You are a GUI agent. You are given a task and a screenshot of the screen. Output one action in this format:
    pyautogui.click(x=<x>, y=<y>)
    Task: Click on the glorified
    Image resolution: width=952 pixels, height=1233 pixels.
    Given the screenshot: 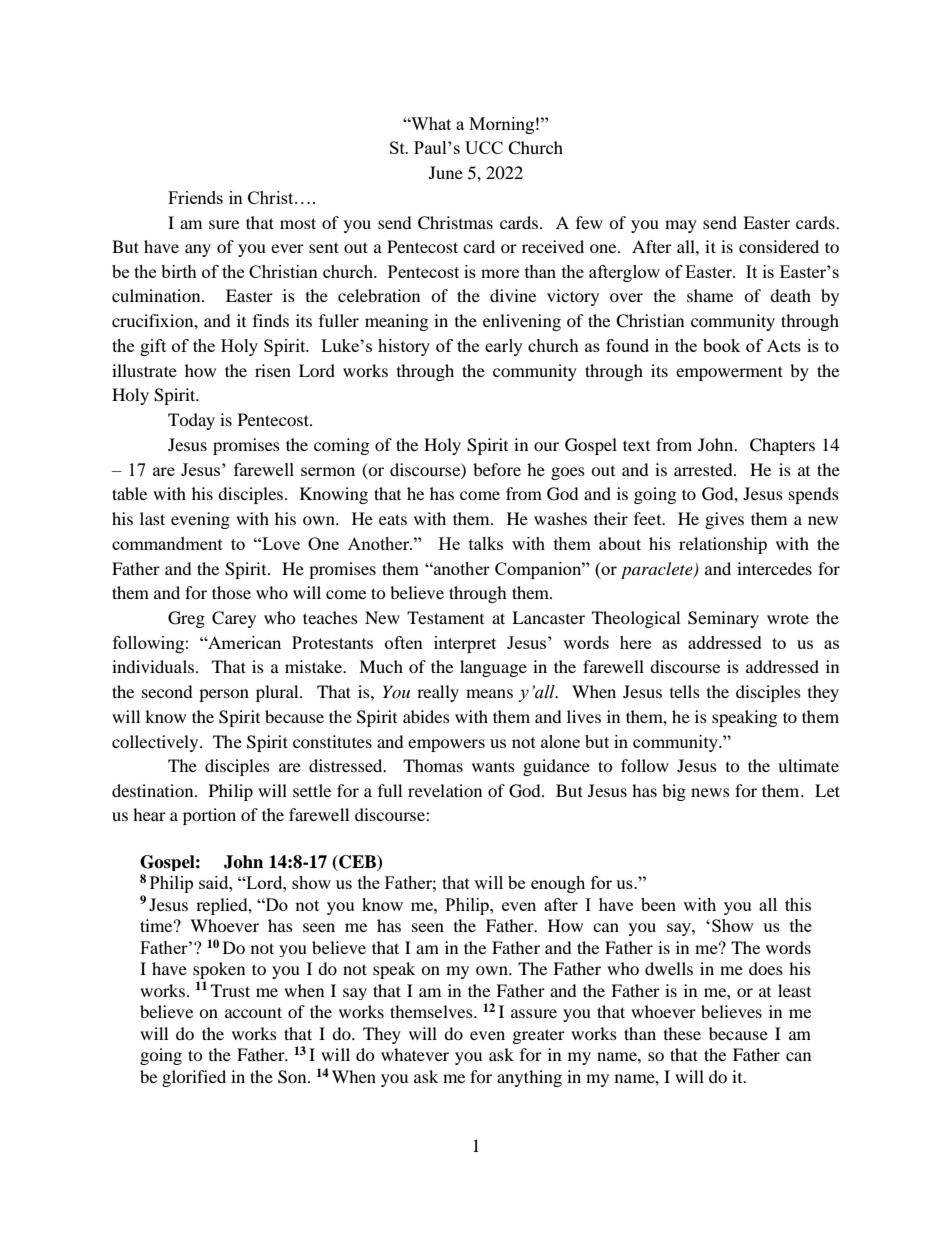 What is the action you would take?
    pyautogui.click(x=194, y=1078)
